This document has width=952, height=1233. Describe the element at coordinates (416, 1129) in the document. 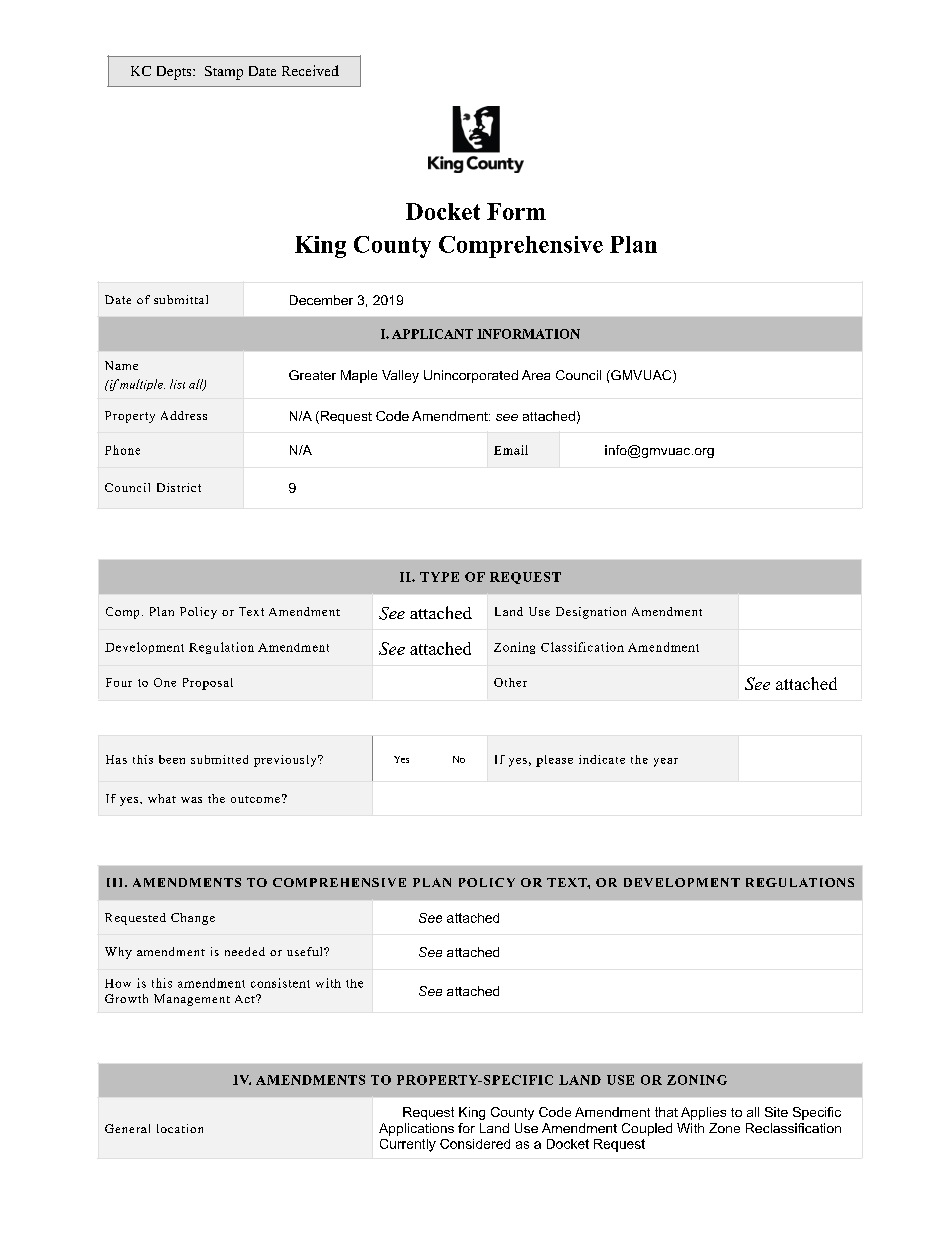

I see `Applications` at that location.
